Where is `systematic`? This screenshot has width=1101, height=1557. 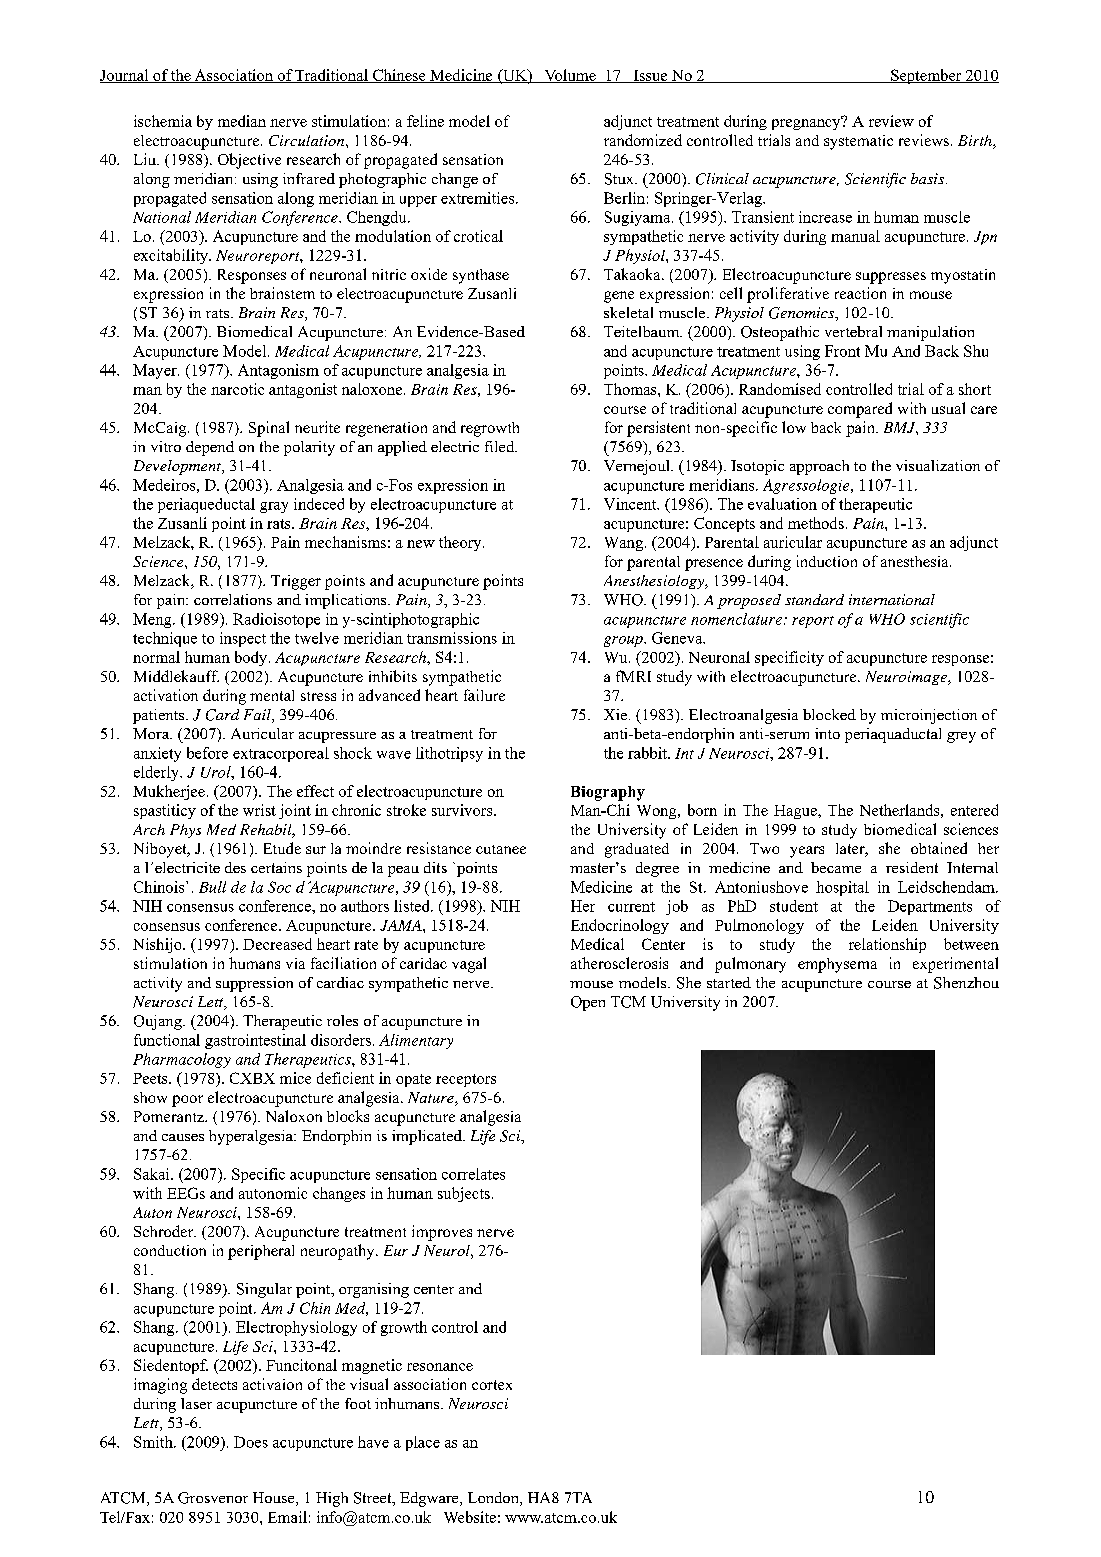 systematic is located at coordinates (858, 142).
